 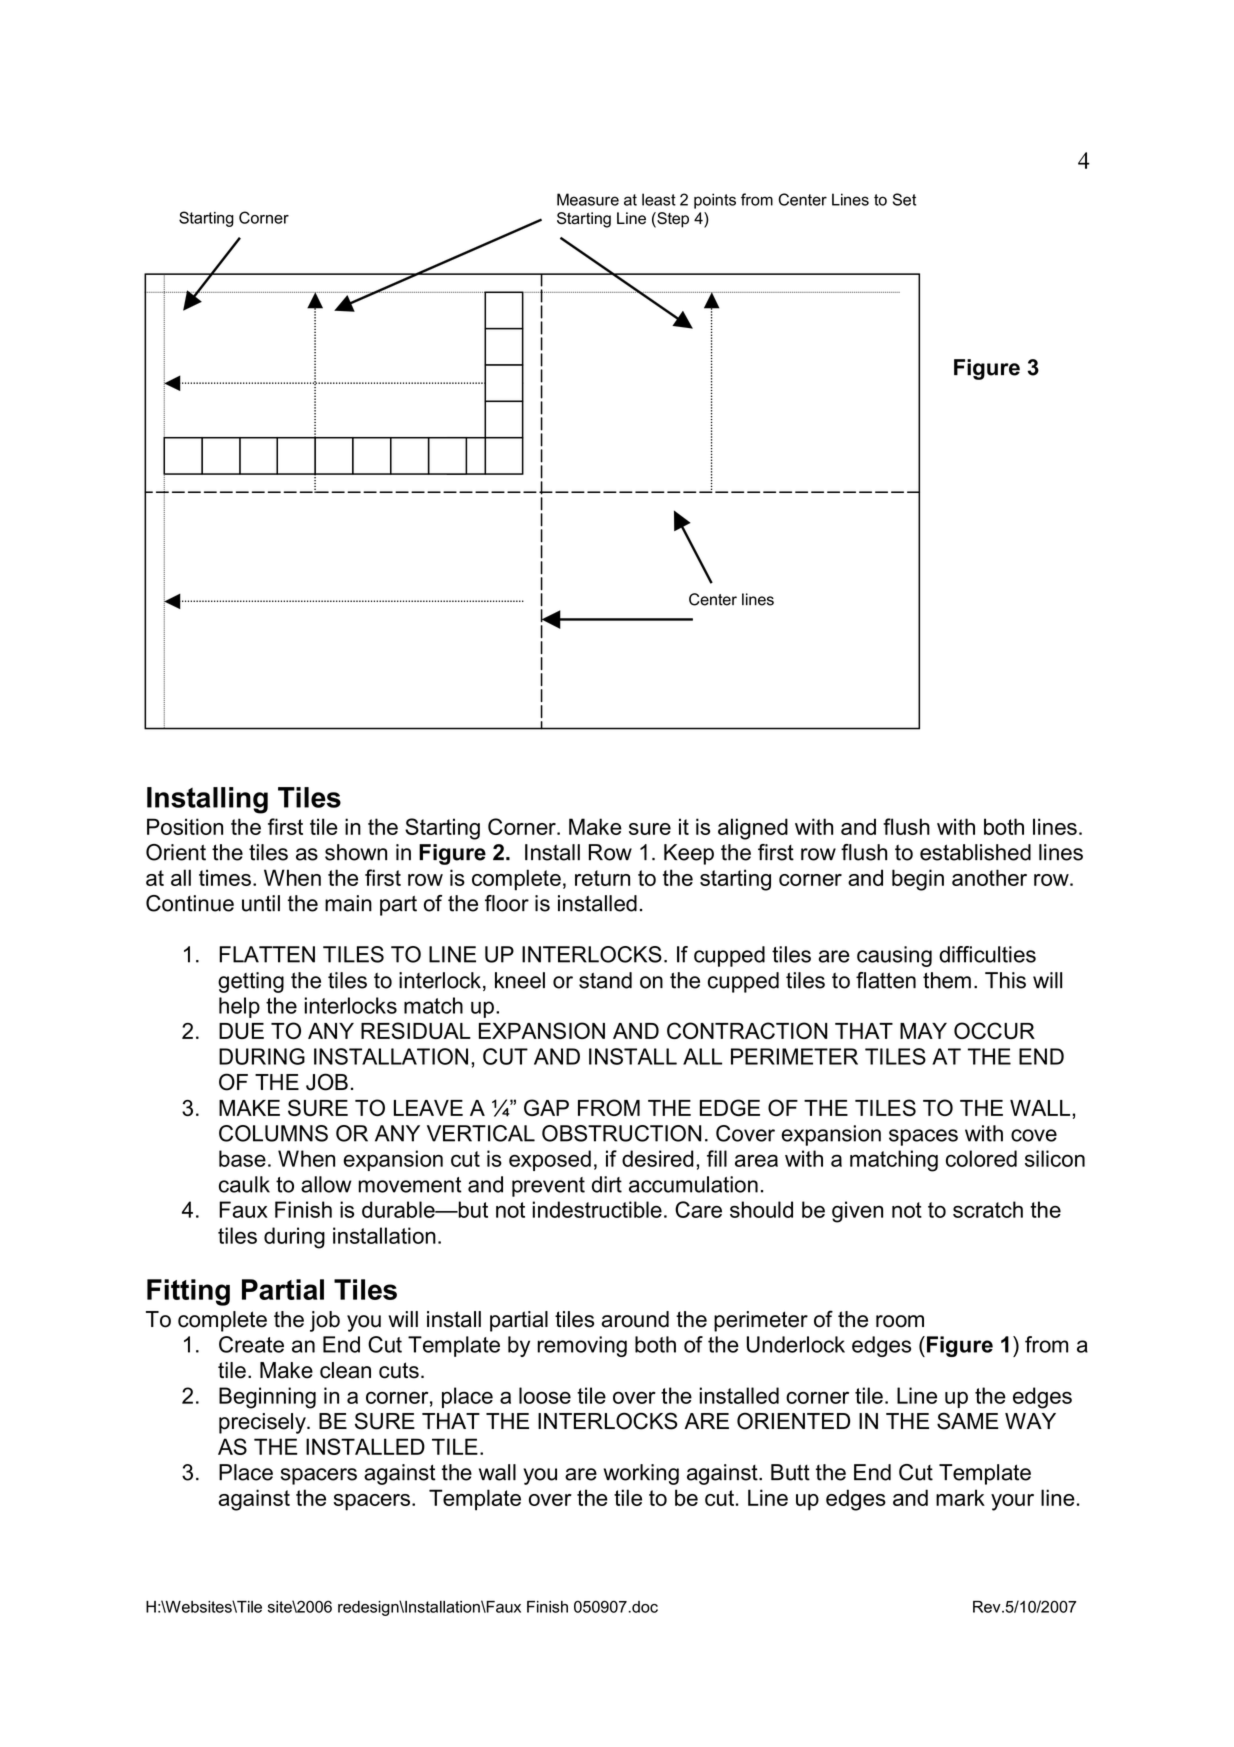 I want to click on least, so click(x=659, y=199).
